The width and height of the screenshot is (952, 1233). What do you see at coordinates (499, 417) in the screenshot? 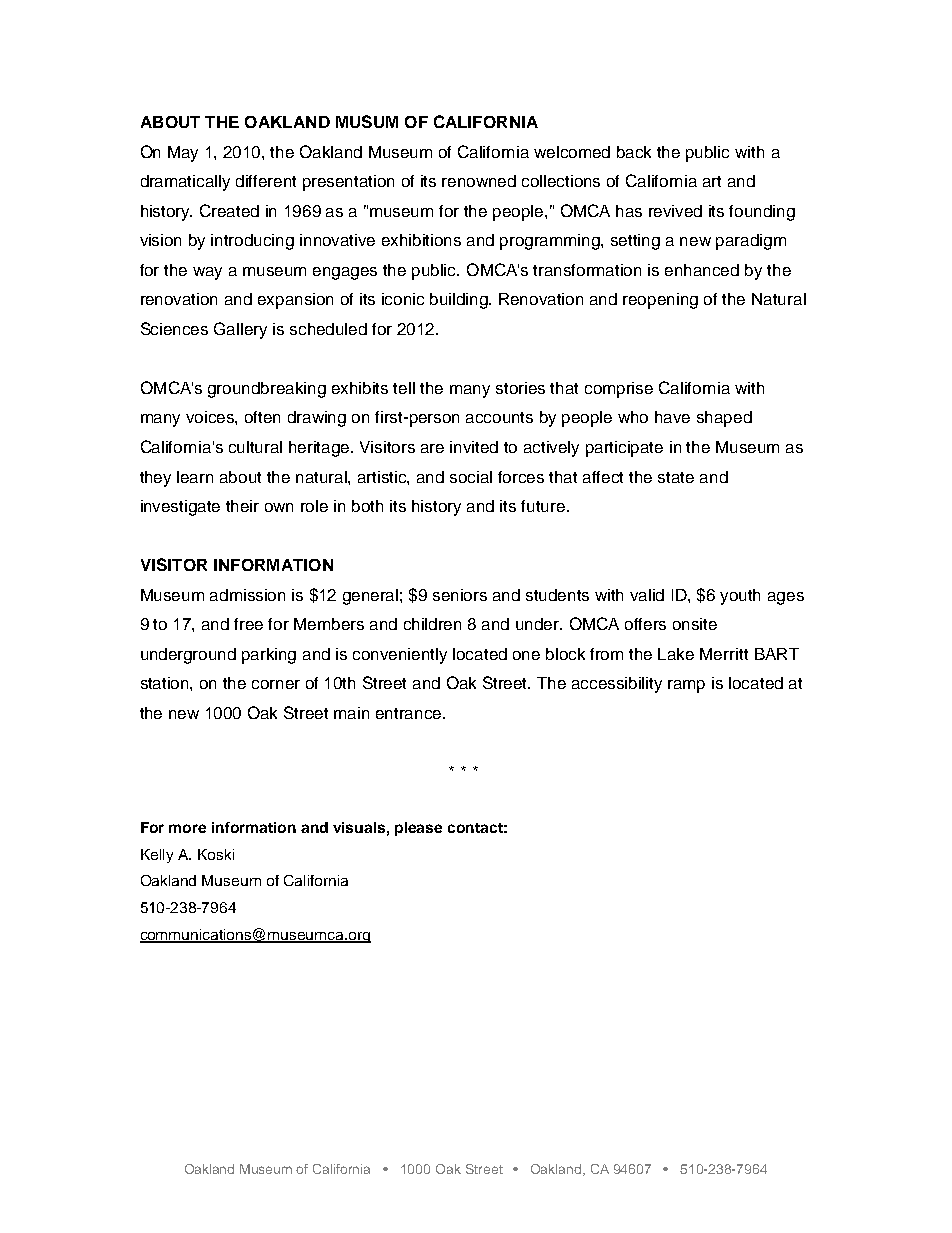
I see `accounts` at bounding box center [499, 417].
